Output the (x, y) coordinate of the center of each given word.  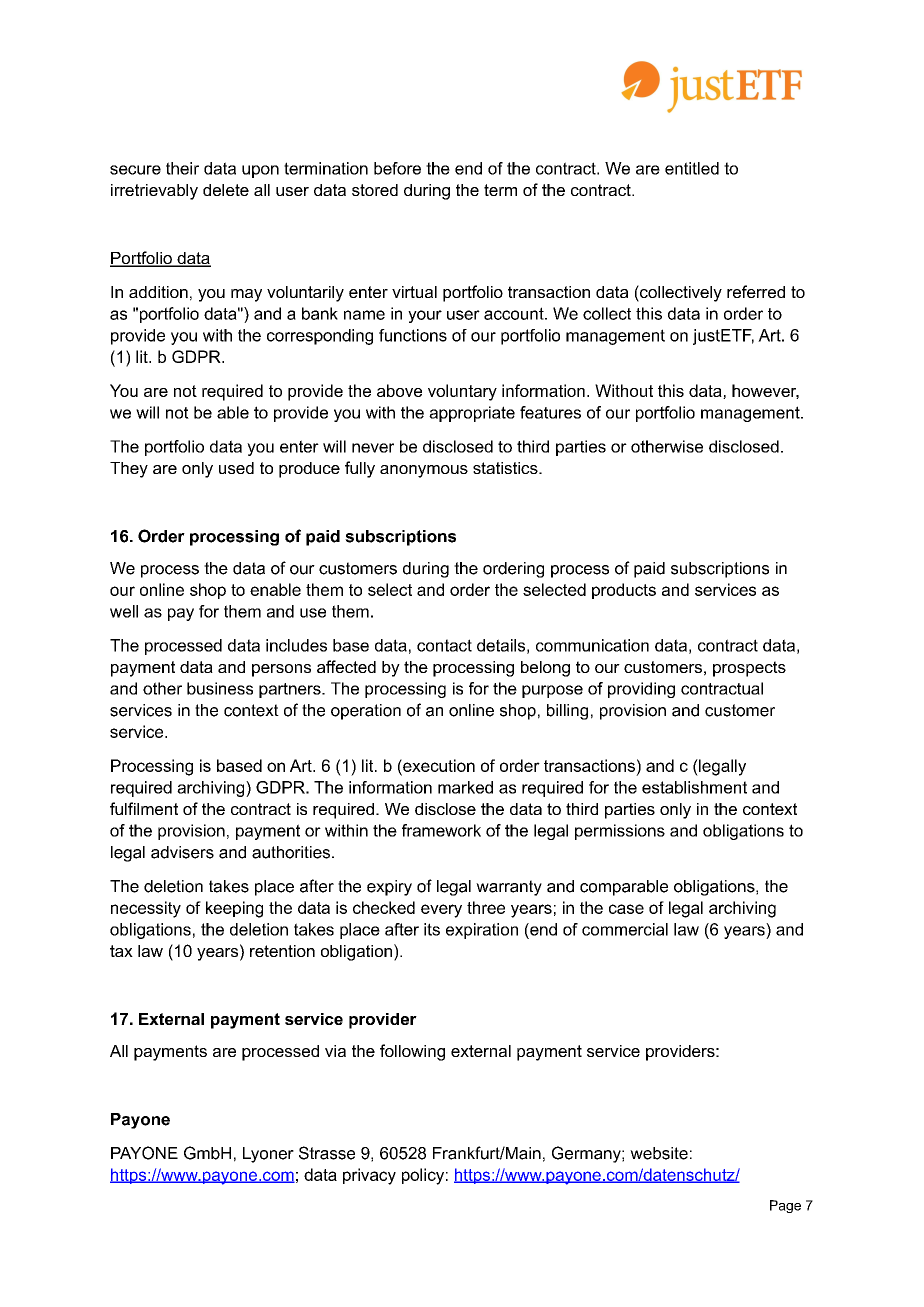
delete (226, 190)
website (659, 1153)
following (412, 1052)
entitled (692, 168)
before (397, 168)
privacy (369, 1176)
